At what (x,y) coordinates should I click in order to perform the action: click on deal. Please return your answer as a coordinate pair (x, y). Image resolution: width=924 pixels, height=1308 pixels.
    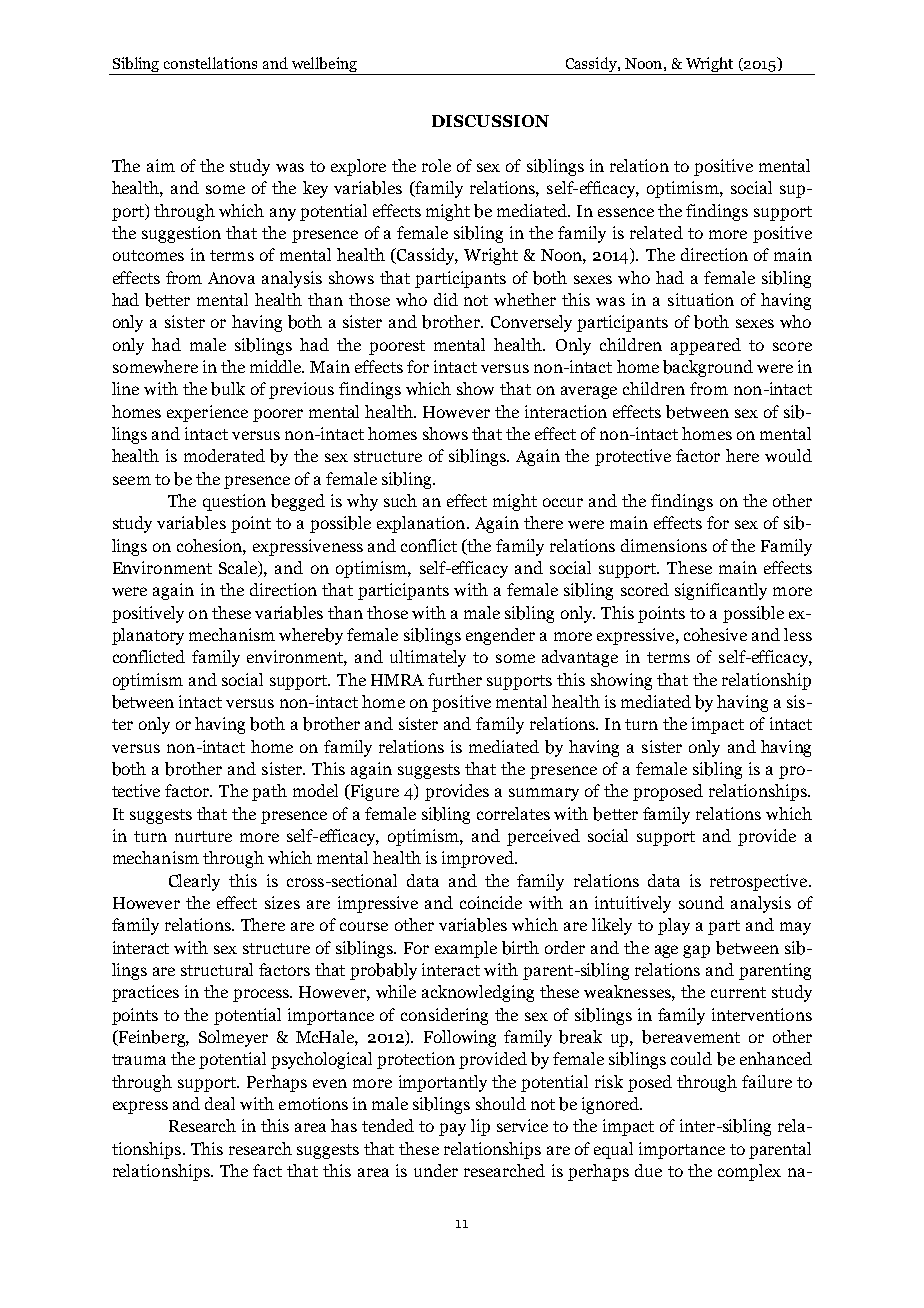
    Looking at the image, I should click on (220, 1103).
